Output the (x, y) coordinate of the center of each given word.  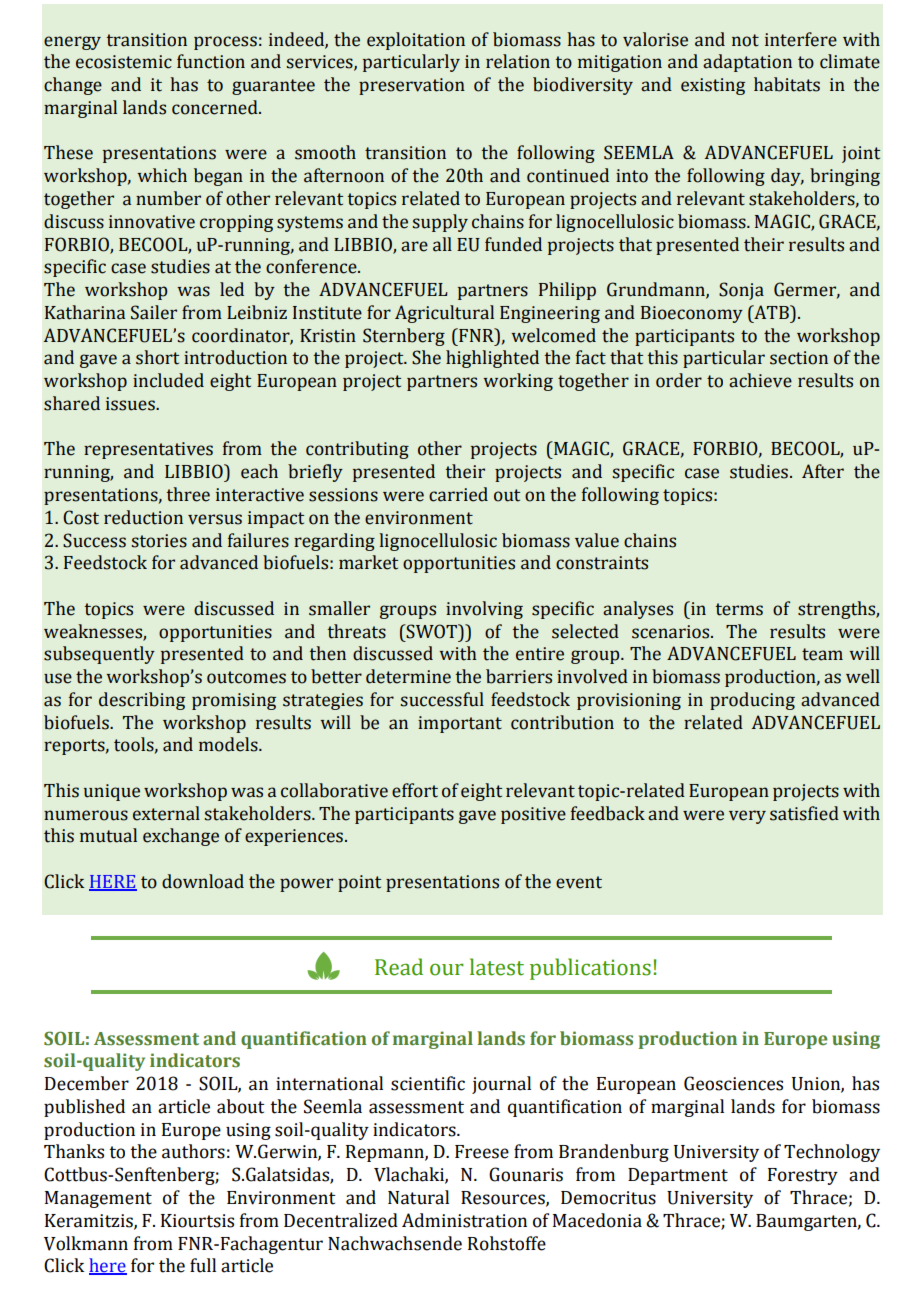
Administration (464, 1220)
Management (98, 1199)
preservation (412, 86)
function (211, 61)
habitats (787, 84)
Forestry (803, 1176)
